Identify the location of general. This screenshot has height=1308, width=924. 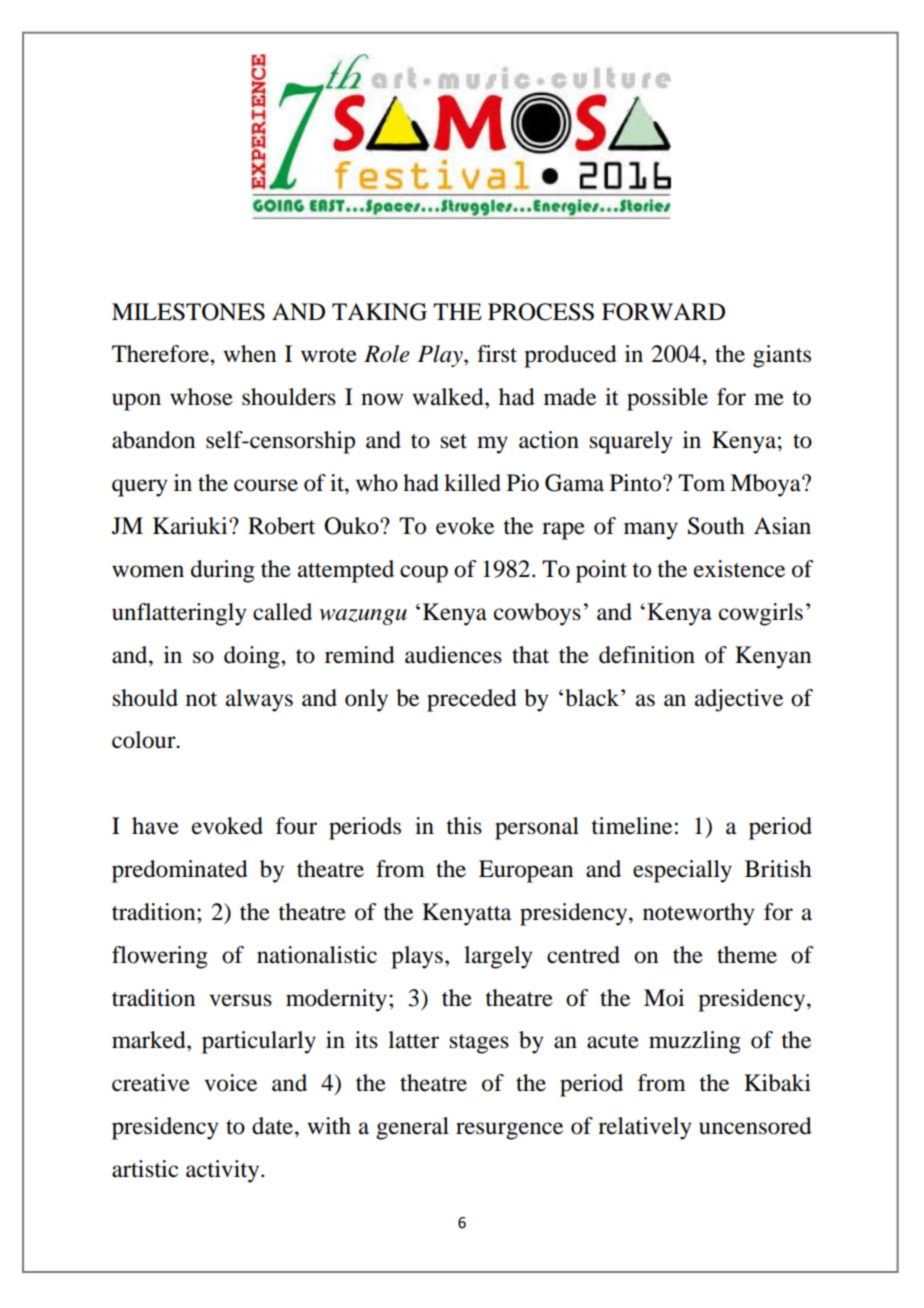
(412, 1128).
